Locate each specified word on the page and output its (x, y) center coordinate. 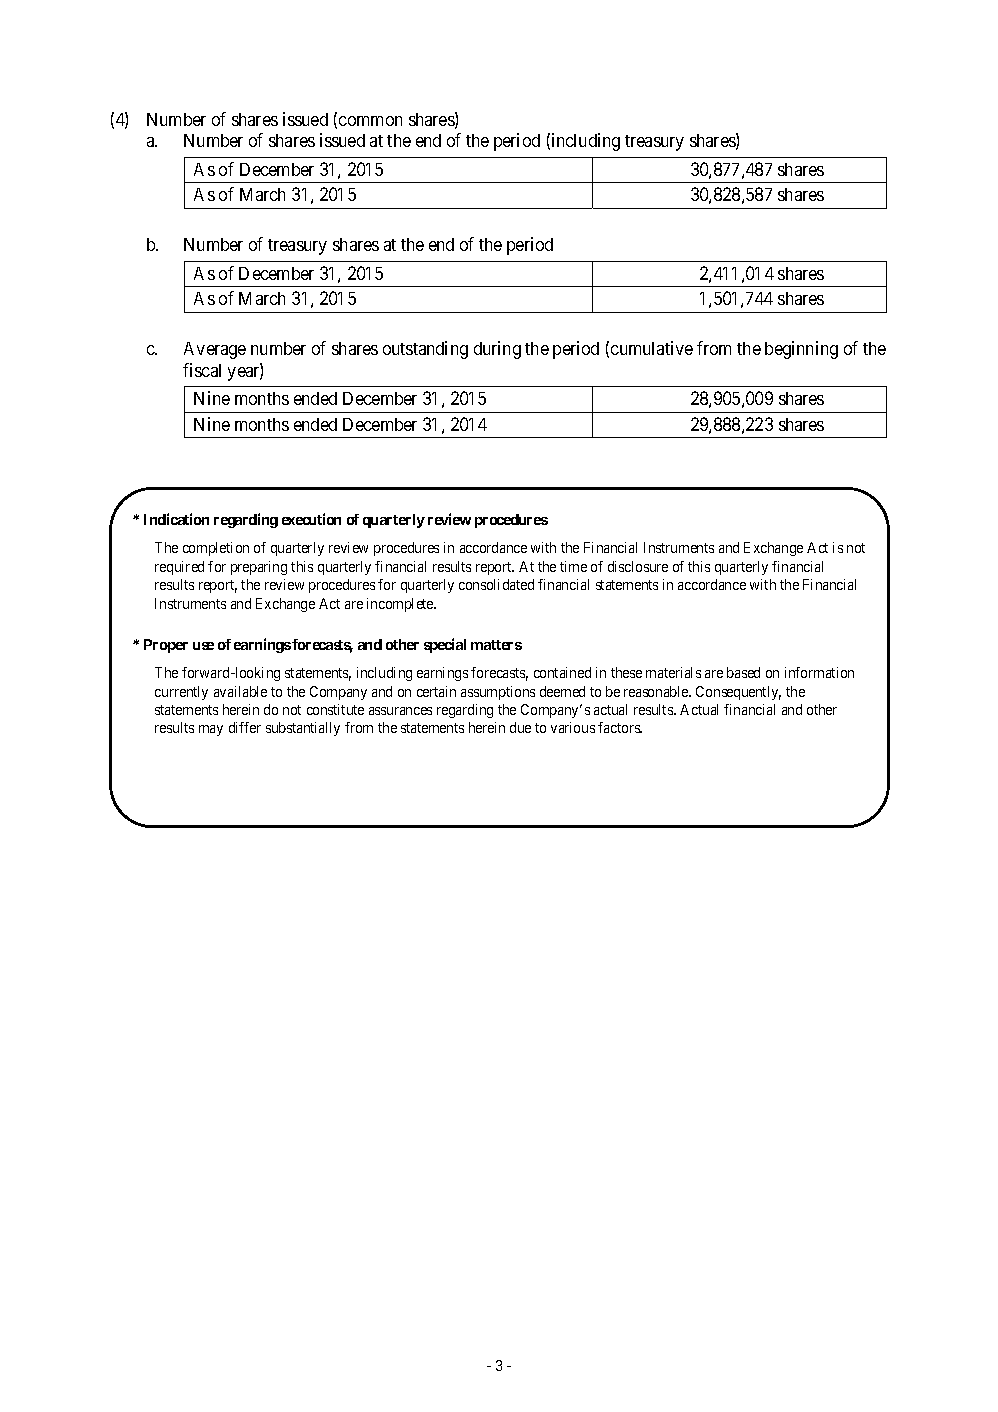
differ (245, 727)
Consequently (738, 693)
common (370, 121)
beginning (801, 350)
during (497, 350)
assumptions (498, 693)
